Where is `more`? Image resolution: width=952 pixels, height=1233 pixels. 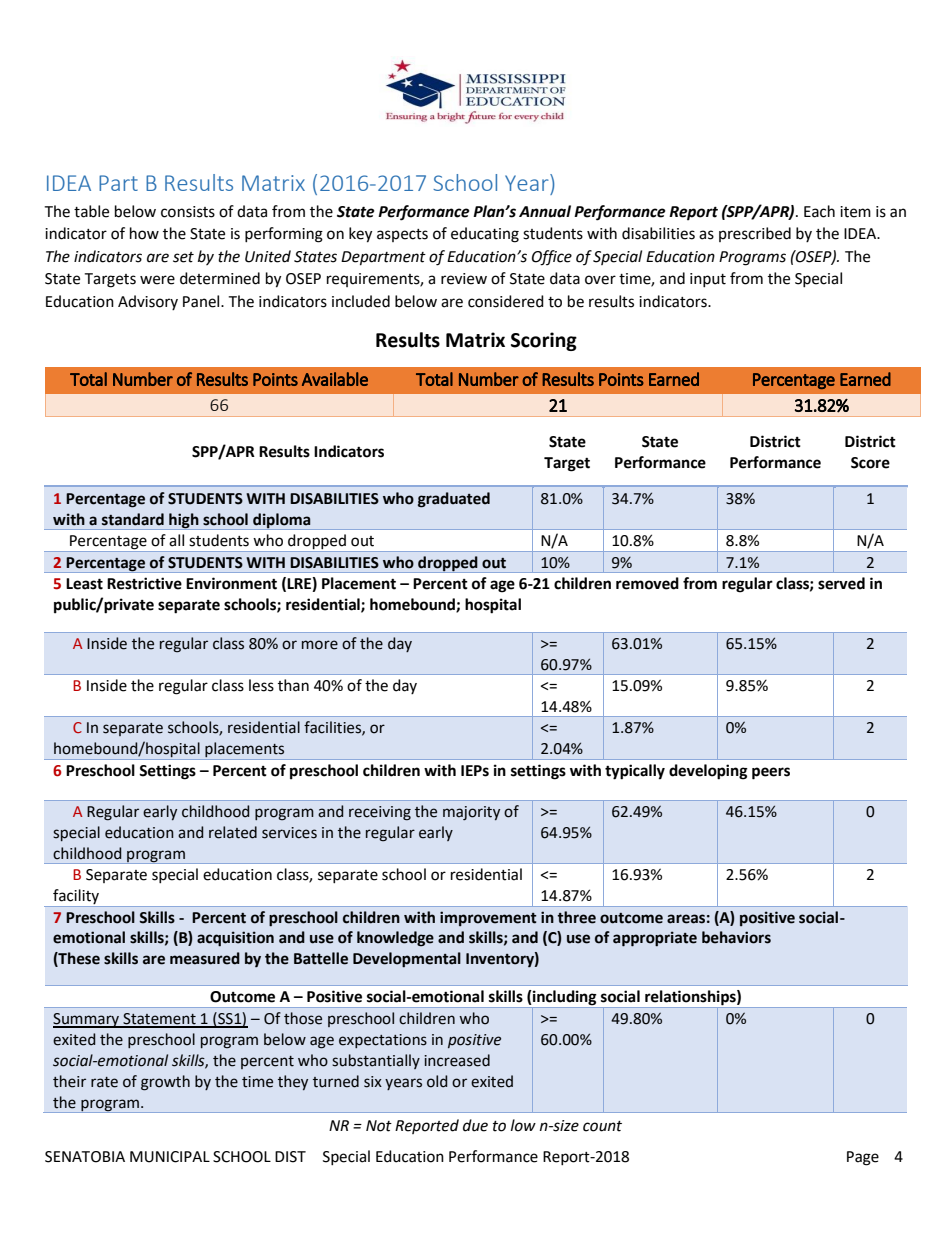 more is located at coordinates (320, 645).
